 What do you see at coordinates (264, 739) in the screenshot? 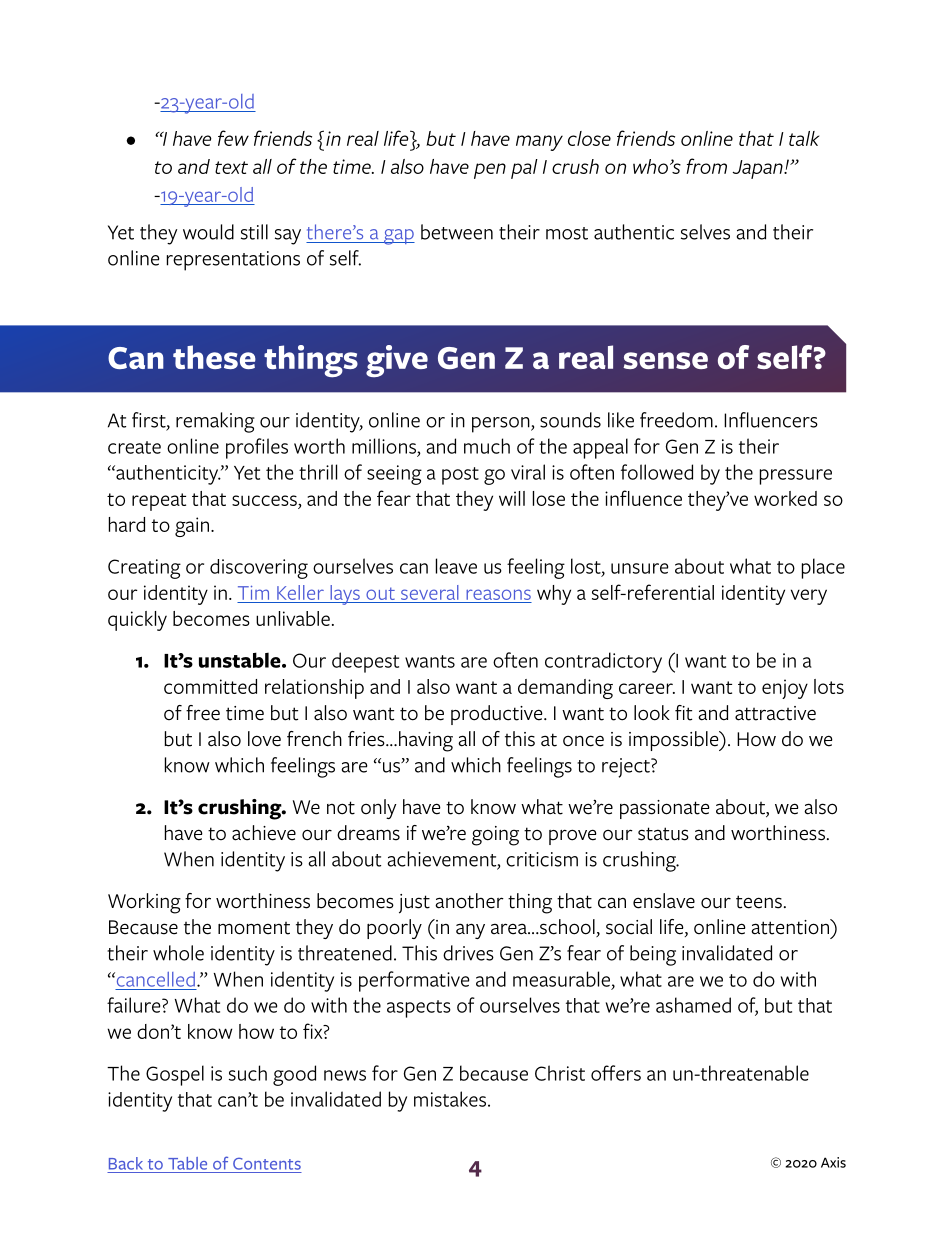
I see `love` at bounding box center [264, 739].
